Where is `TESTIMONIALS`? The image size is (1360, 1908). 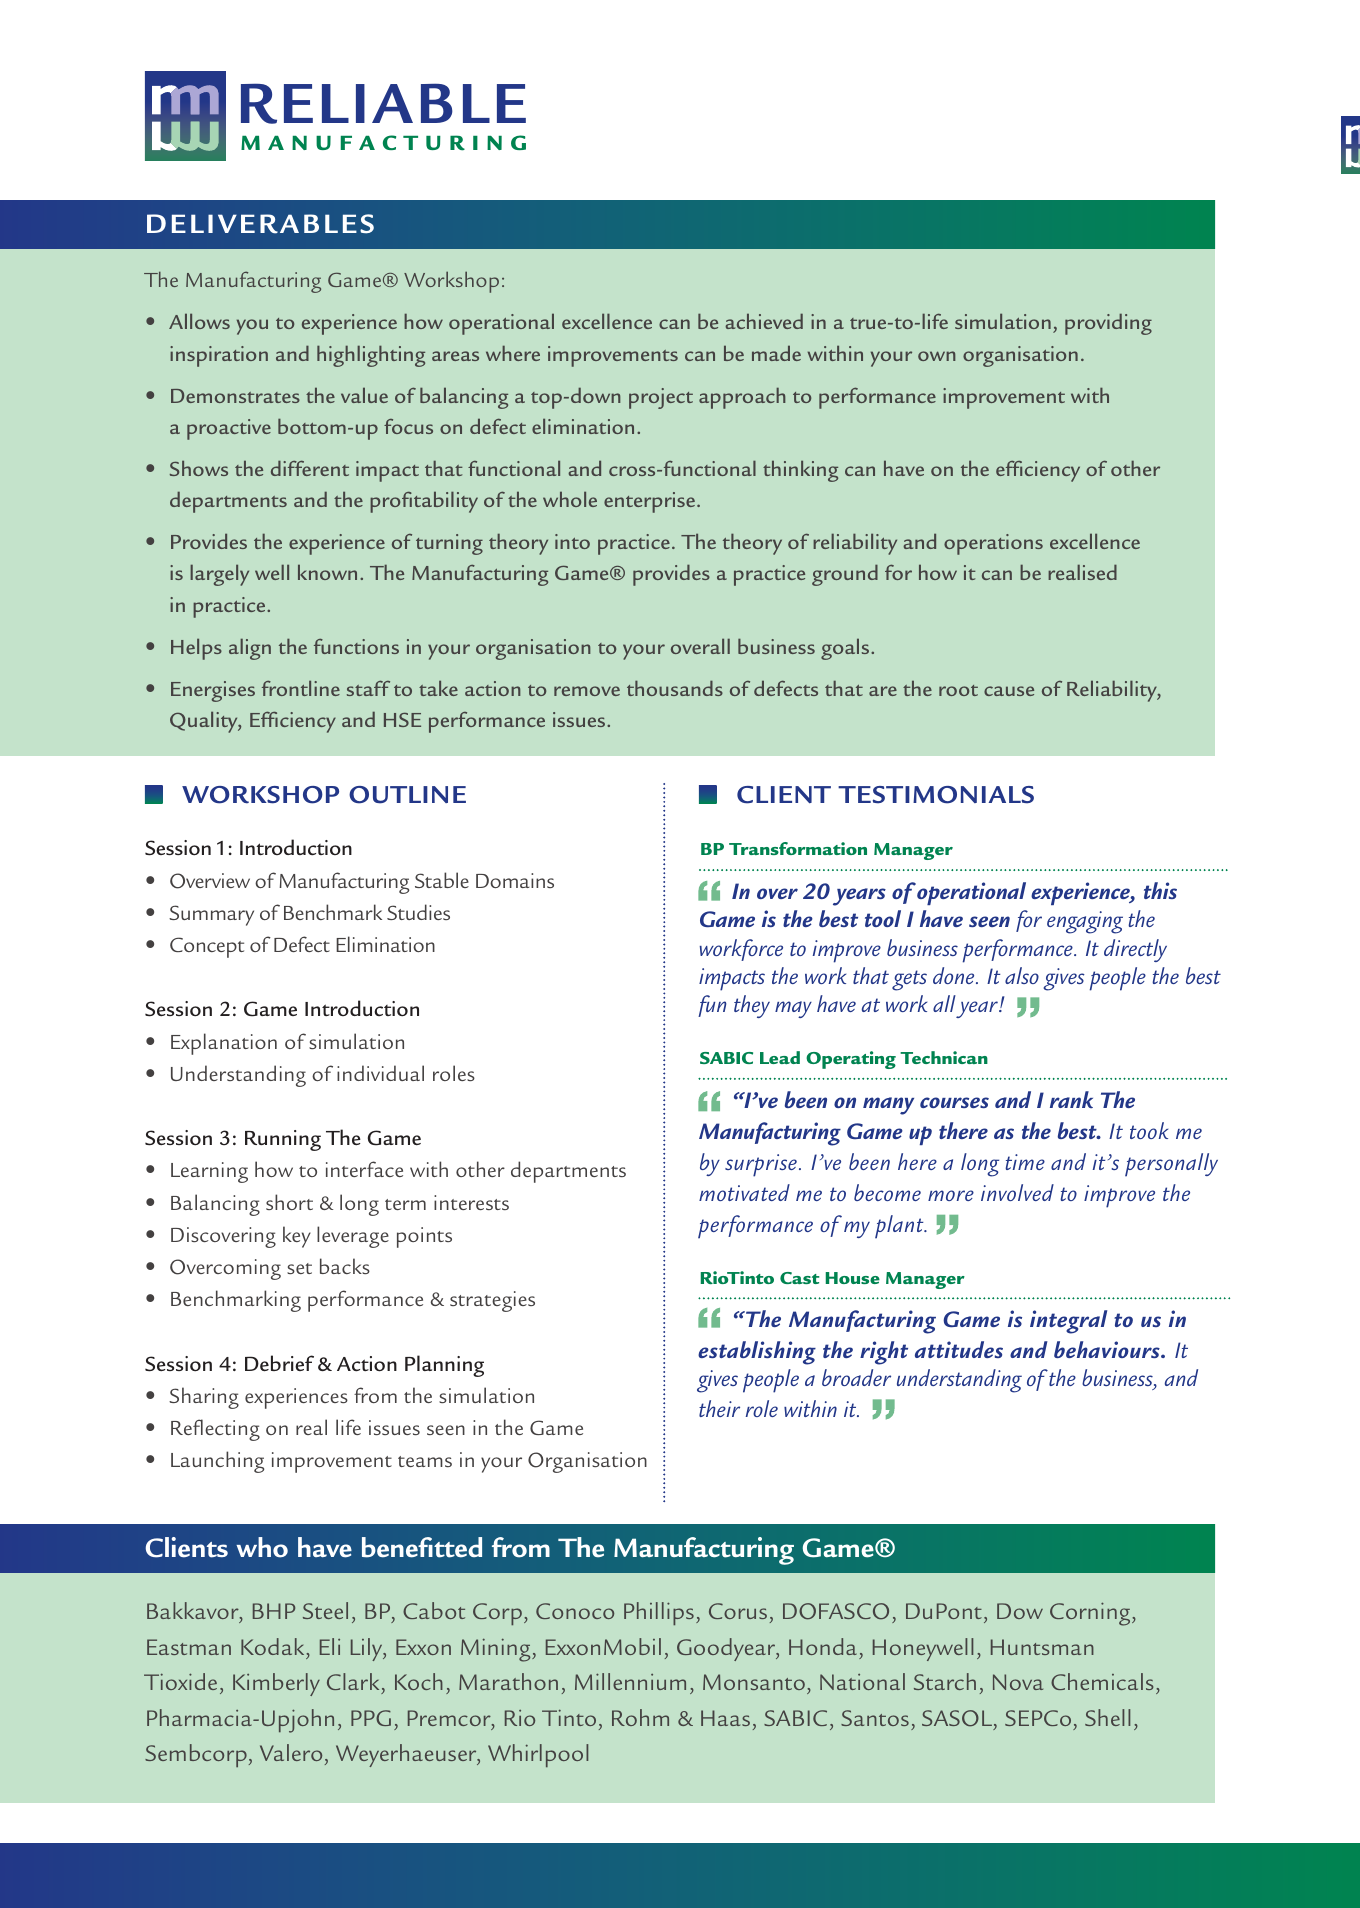
TESTIMONIALS is located at coordinates (936, 795).
